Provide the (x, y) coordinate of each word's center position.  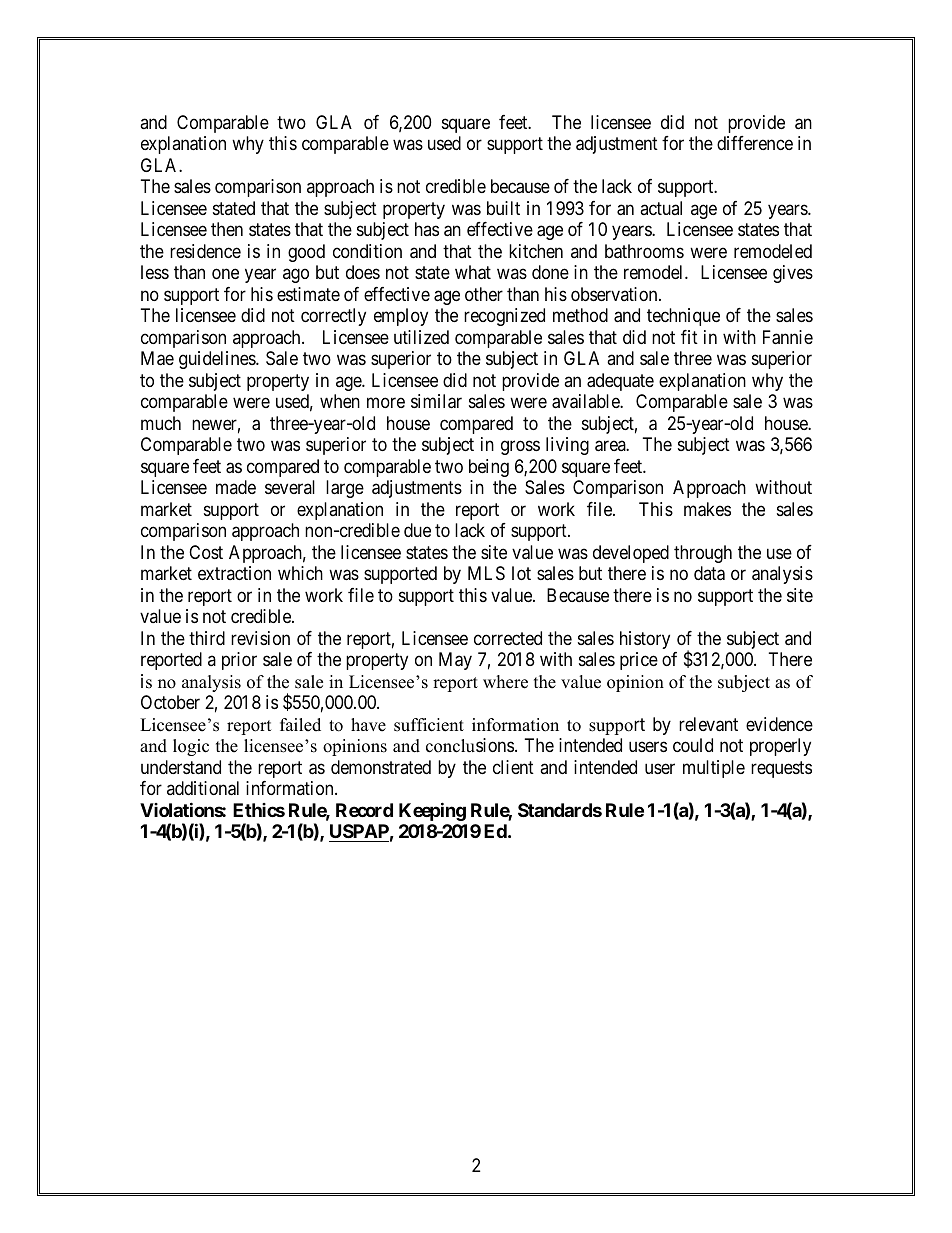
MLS (486, 573)
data (709, 573)
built (503, 208)
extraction (234, 573)
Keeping (432, 811)
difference (755, 143)
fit (689, 337)
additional (203, 788)
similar (436, 401)
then (227, 229)
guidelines (218, 360)
